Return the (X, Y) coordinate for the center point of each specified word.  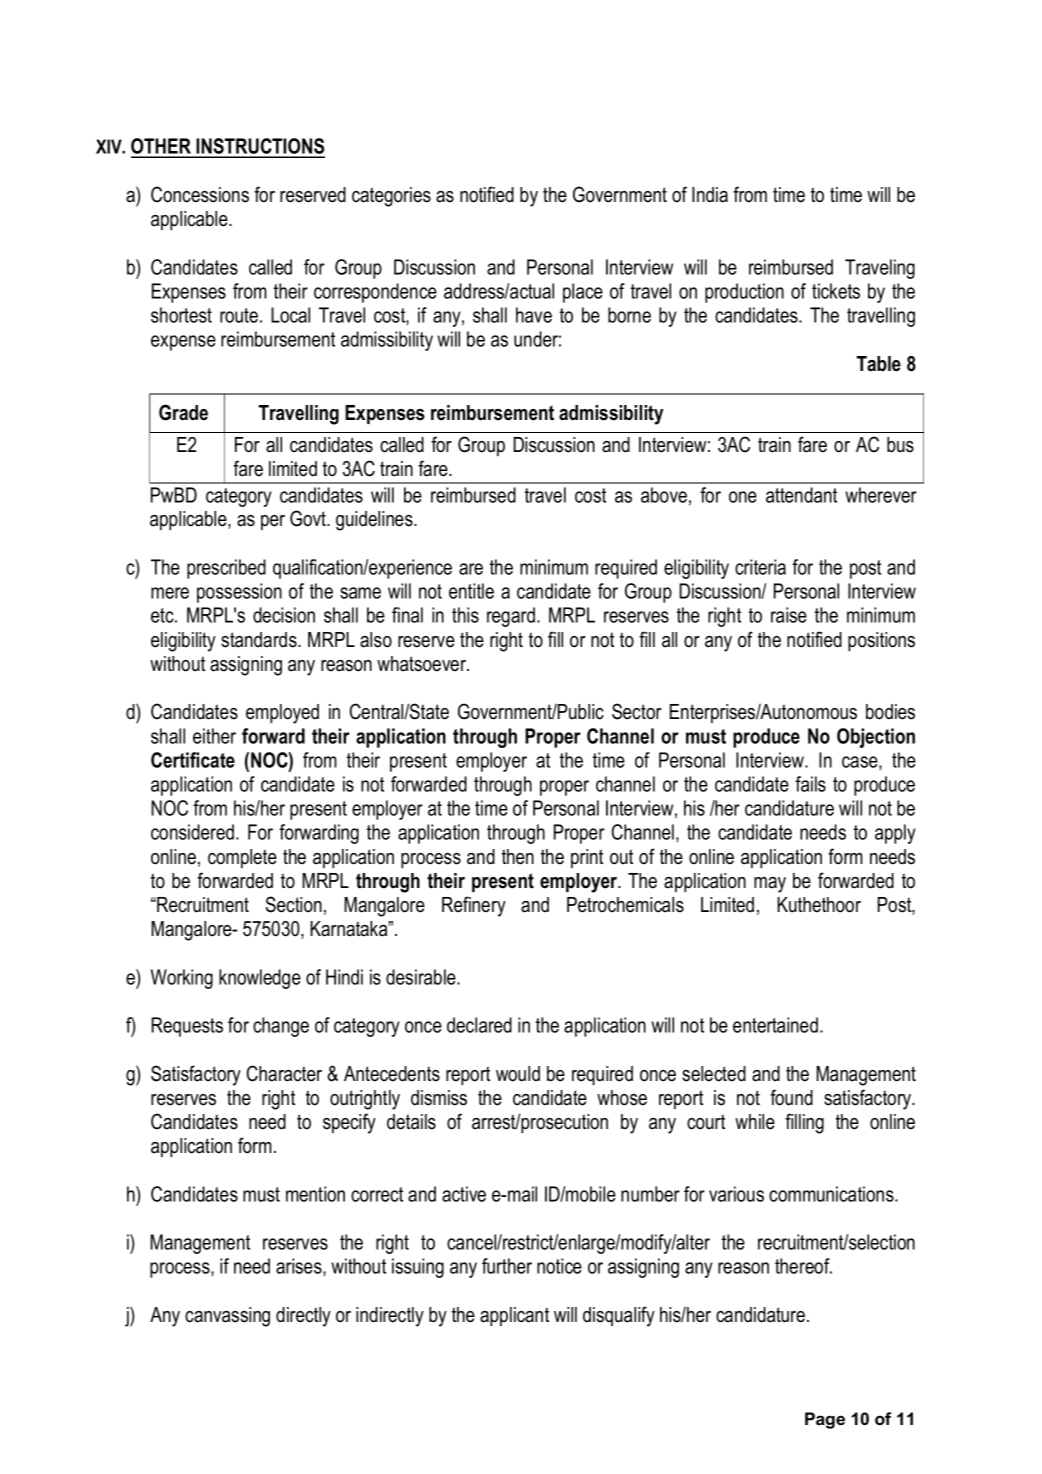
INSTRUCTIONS (260, 147)
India (710, 195)
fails (810, 784)
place (583, 293)
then (518, 857)
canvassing (227, 1317)
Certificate (193, 760)
